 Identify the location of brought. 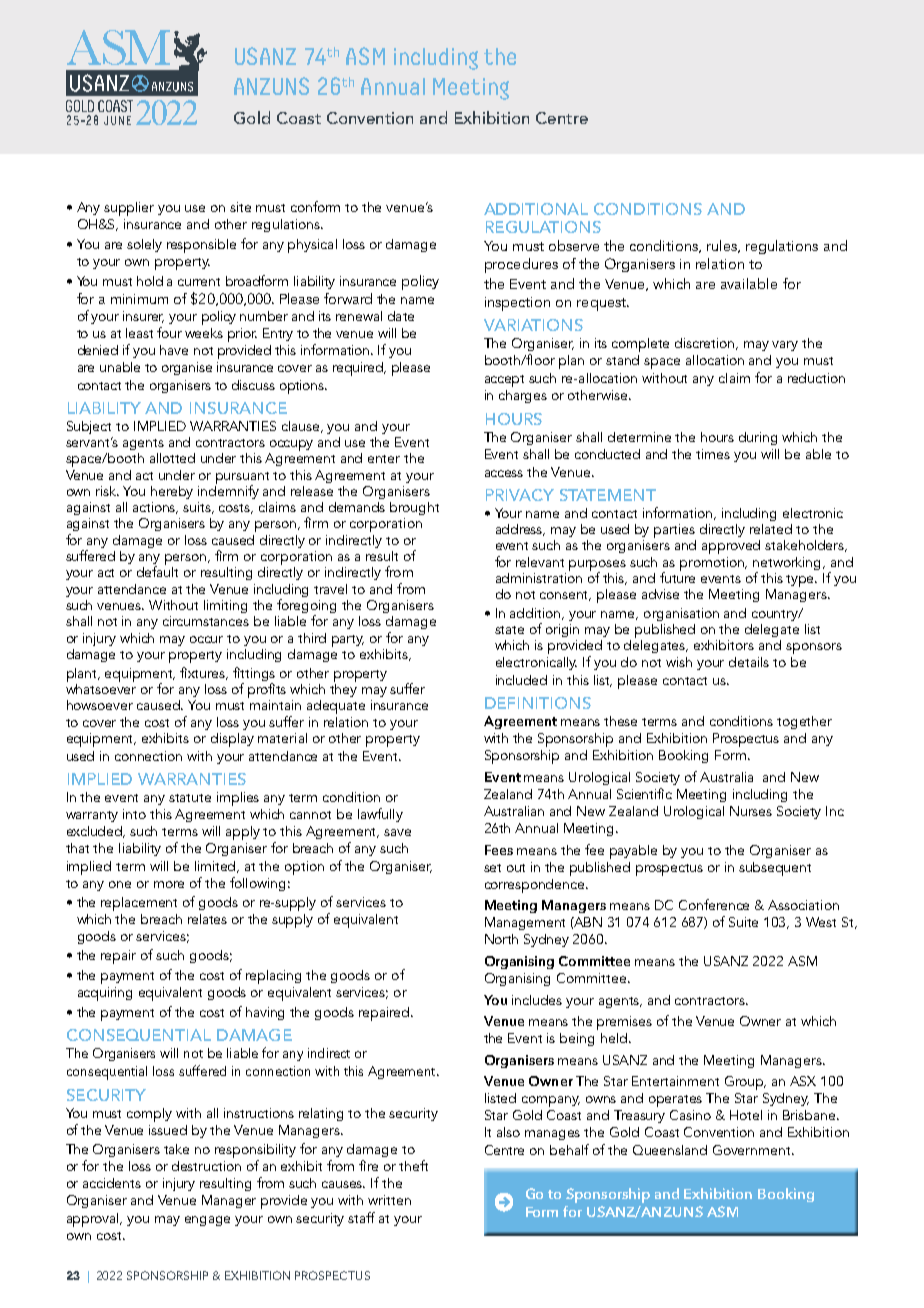
(414, 508).
